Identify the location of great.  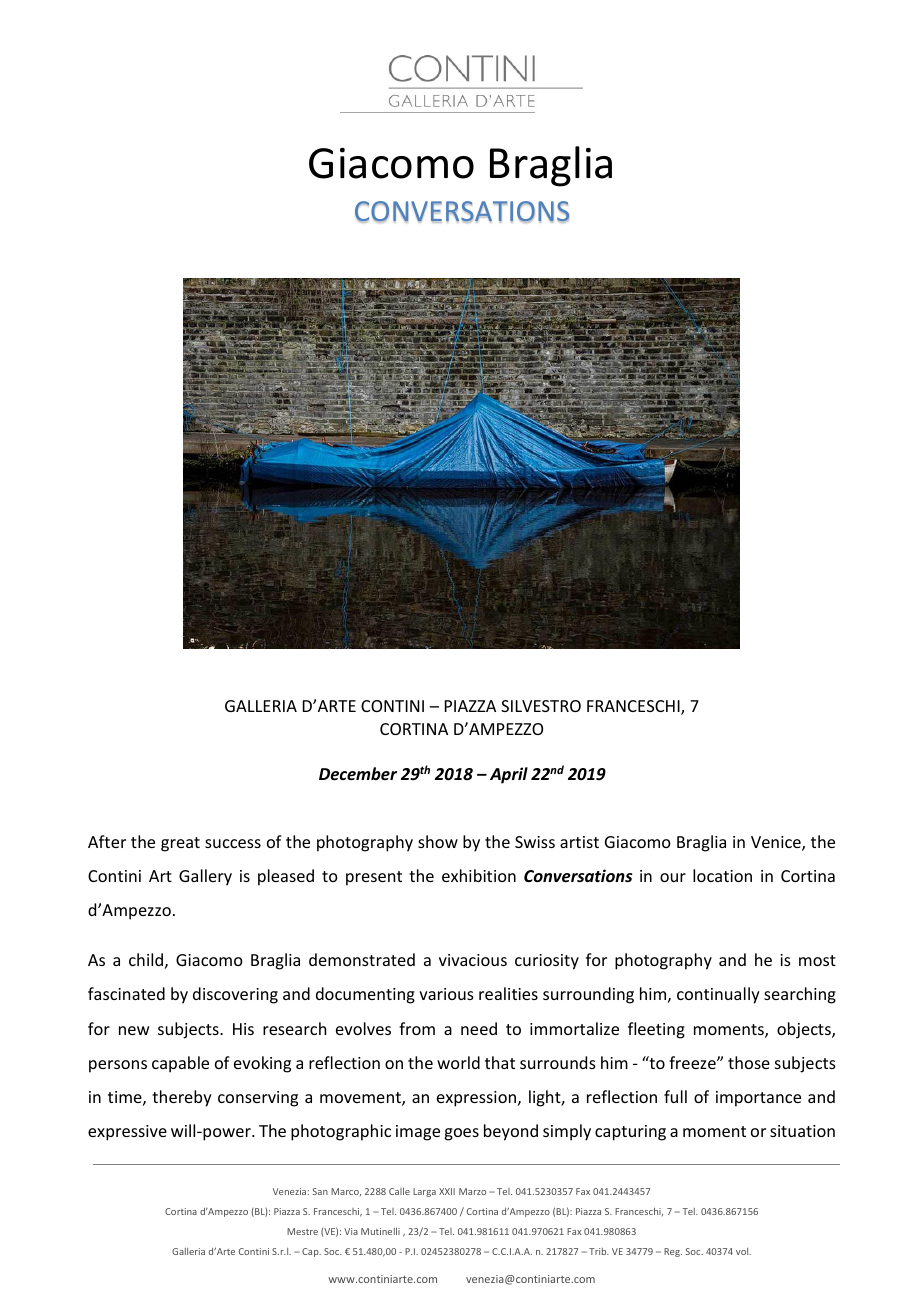
(180, 844).
